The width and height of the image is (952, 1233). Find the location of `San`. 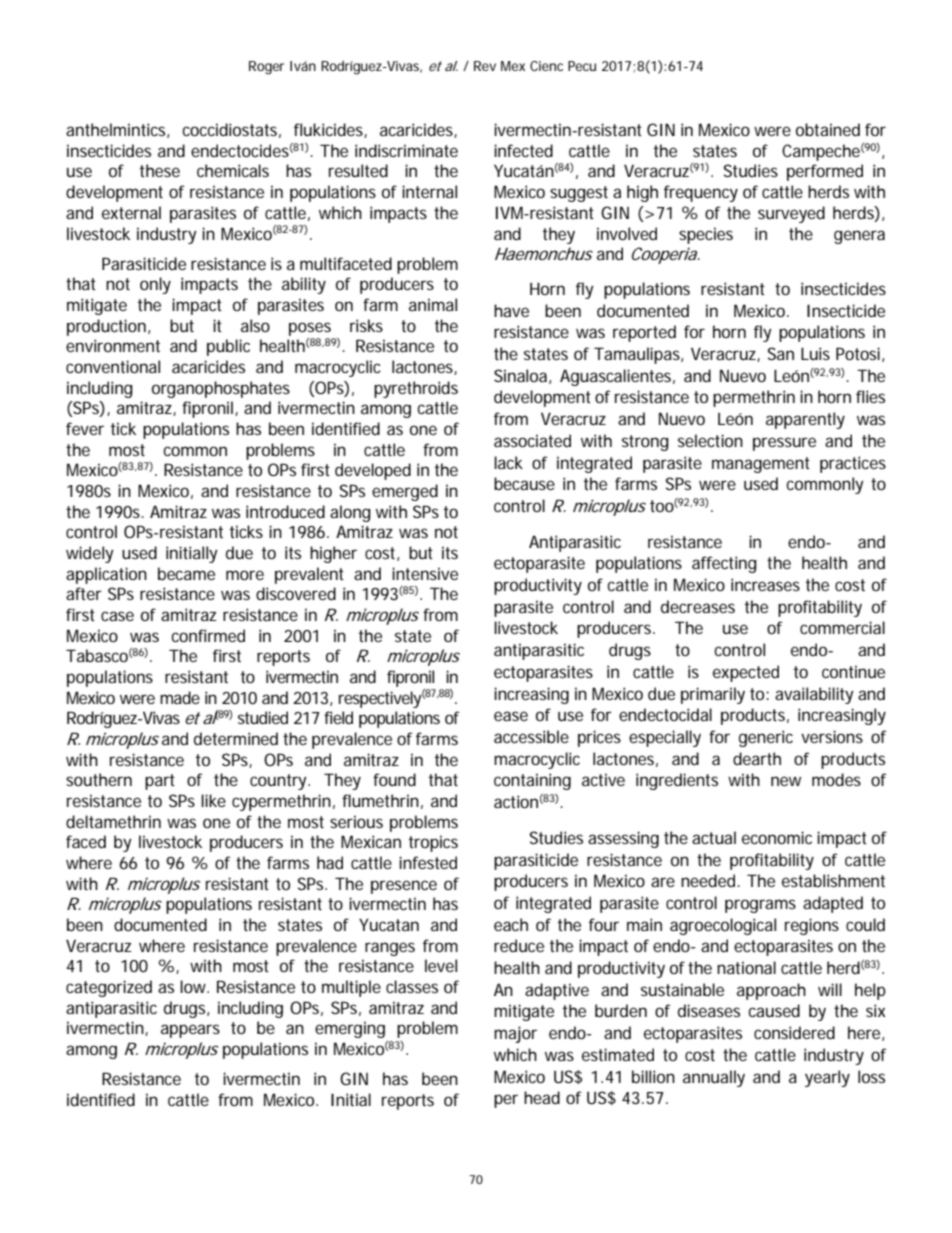

San is located at coordinates (781, 353).
